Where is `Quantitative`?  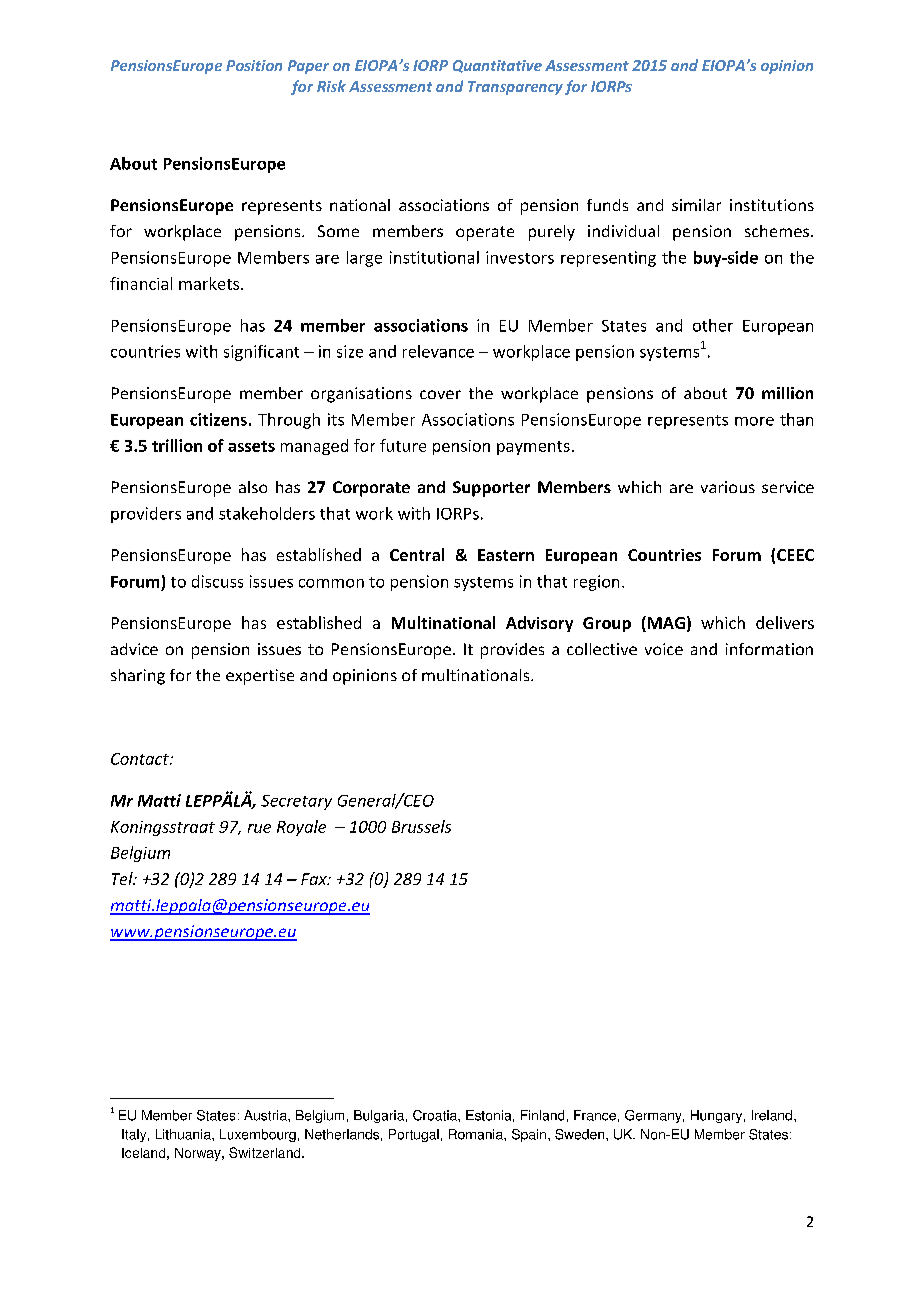 Quantitative is located at coordinates (497, 66).
